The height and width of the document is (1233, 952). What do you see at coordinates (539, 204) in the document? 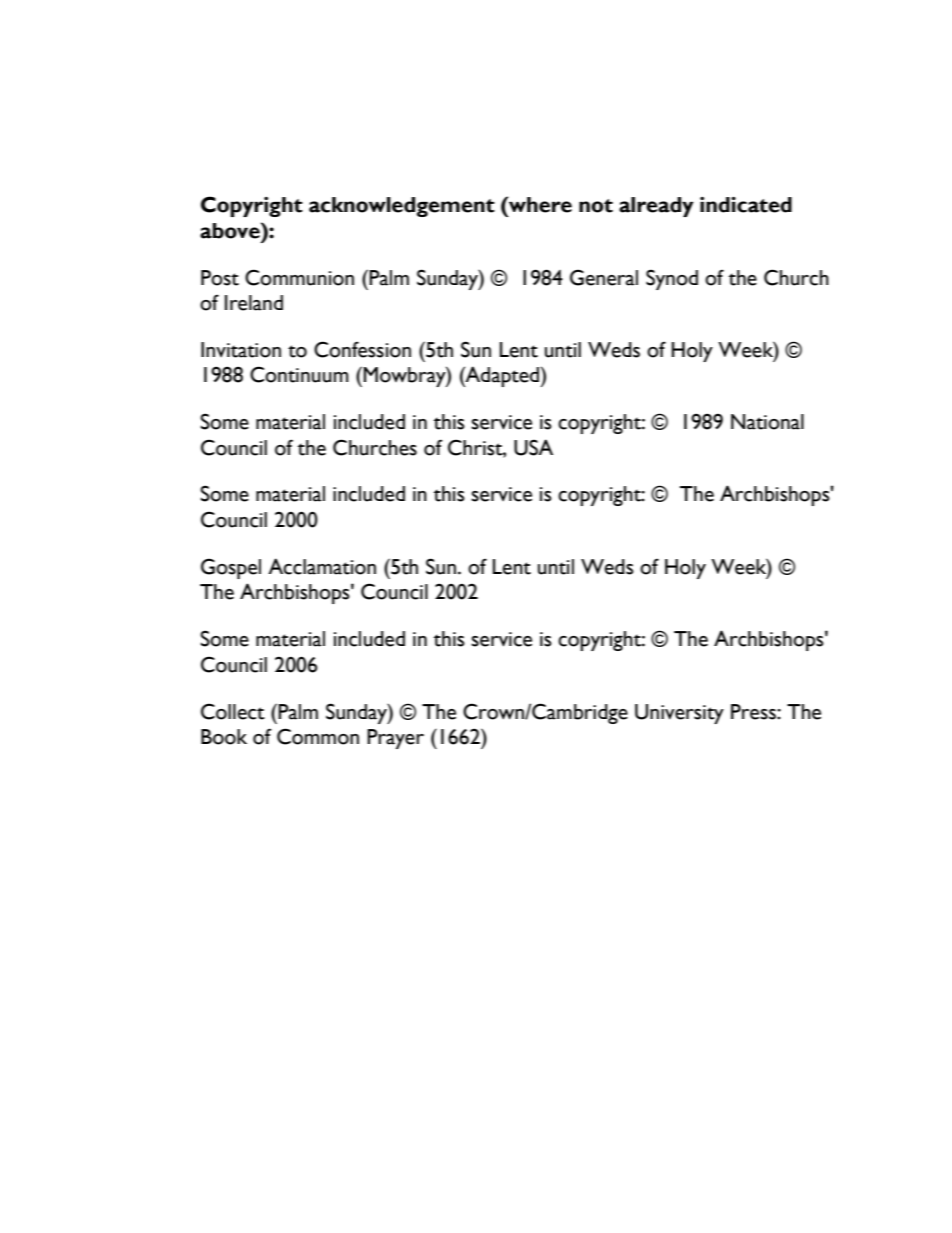
I see `where` at bounding box center [539, 204].
